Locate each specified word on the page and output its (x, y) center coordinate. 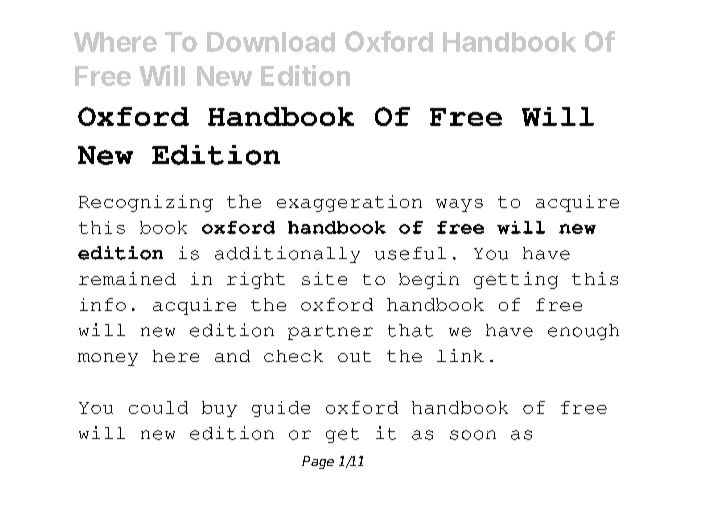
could (158, 407)
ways (459, 205)
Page (318, 462)
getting (516, 280)
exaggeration (349, 203)
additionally (287, 254)
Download (271, 42)
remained (127, 278)
